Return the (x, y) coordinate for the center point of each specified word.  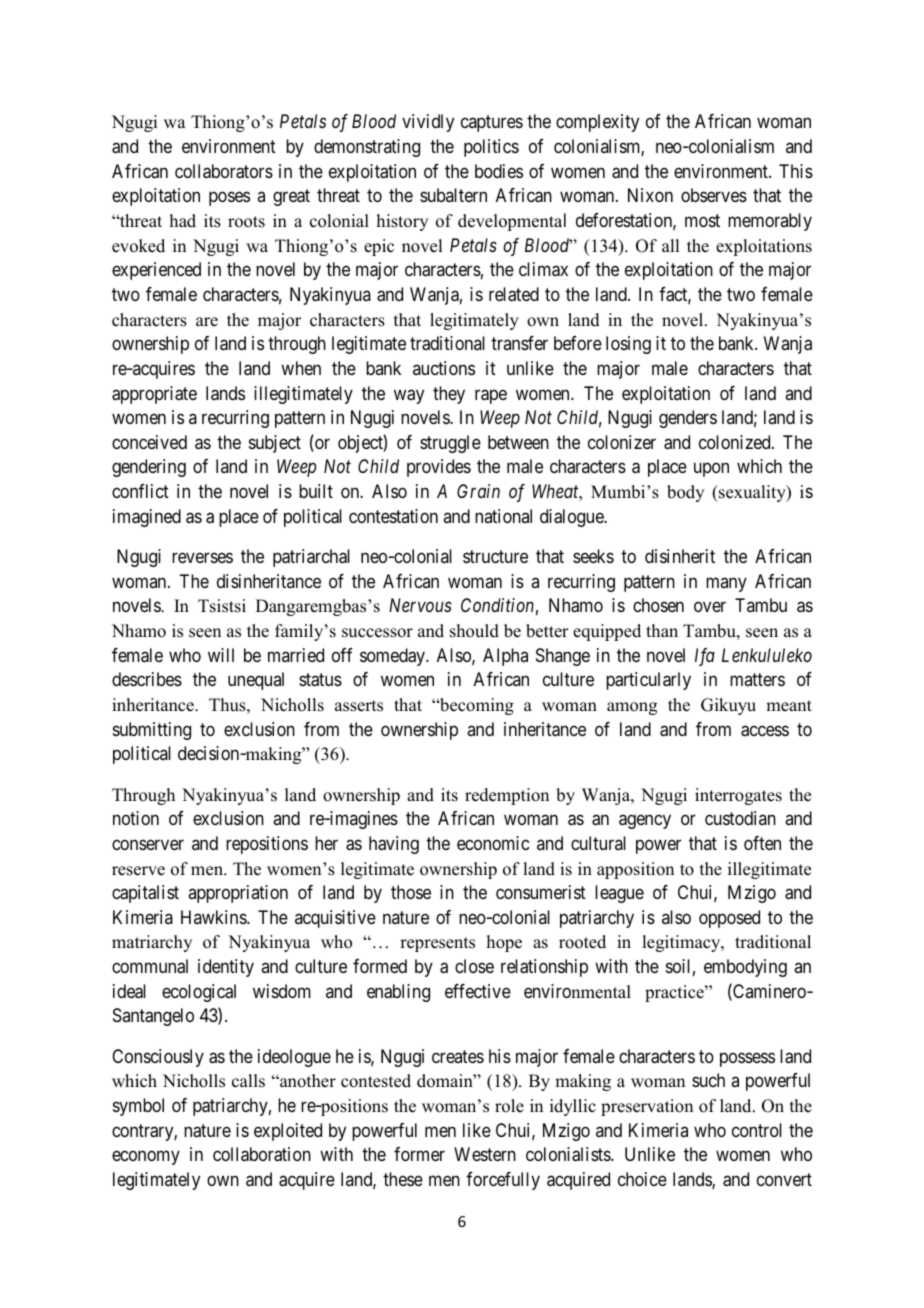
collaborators (224, 171)
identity (226, 968)
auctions (444, 368)
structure (495, 556)
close (474, 966)
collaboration (262, 1154)
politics (491, 148)
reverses (202, 557)
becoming (476, 706)
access (765, 731)
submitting (152, 731)
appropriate (154, 395)
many (726, 584)
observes (714, 195)
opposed (729, 919)
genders (688, 419)
